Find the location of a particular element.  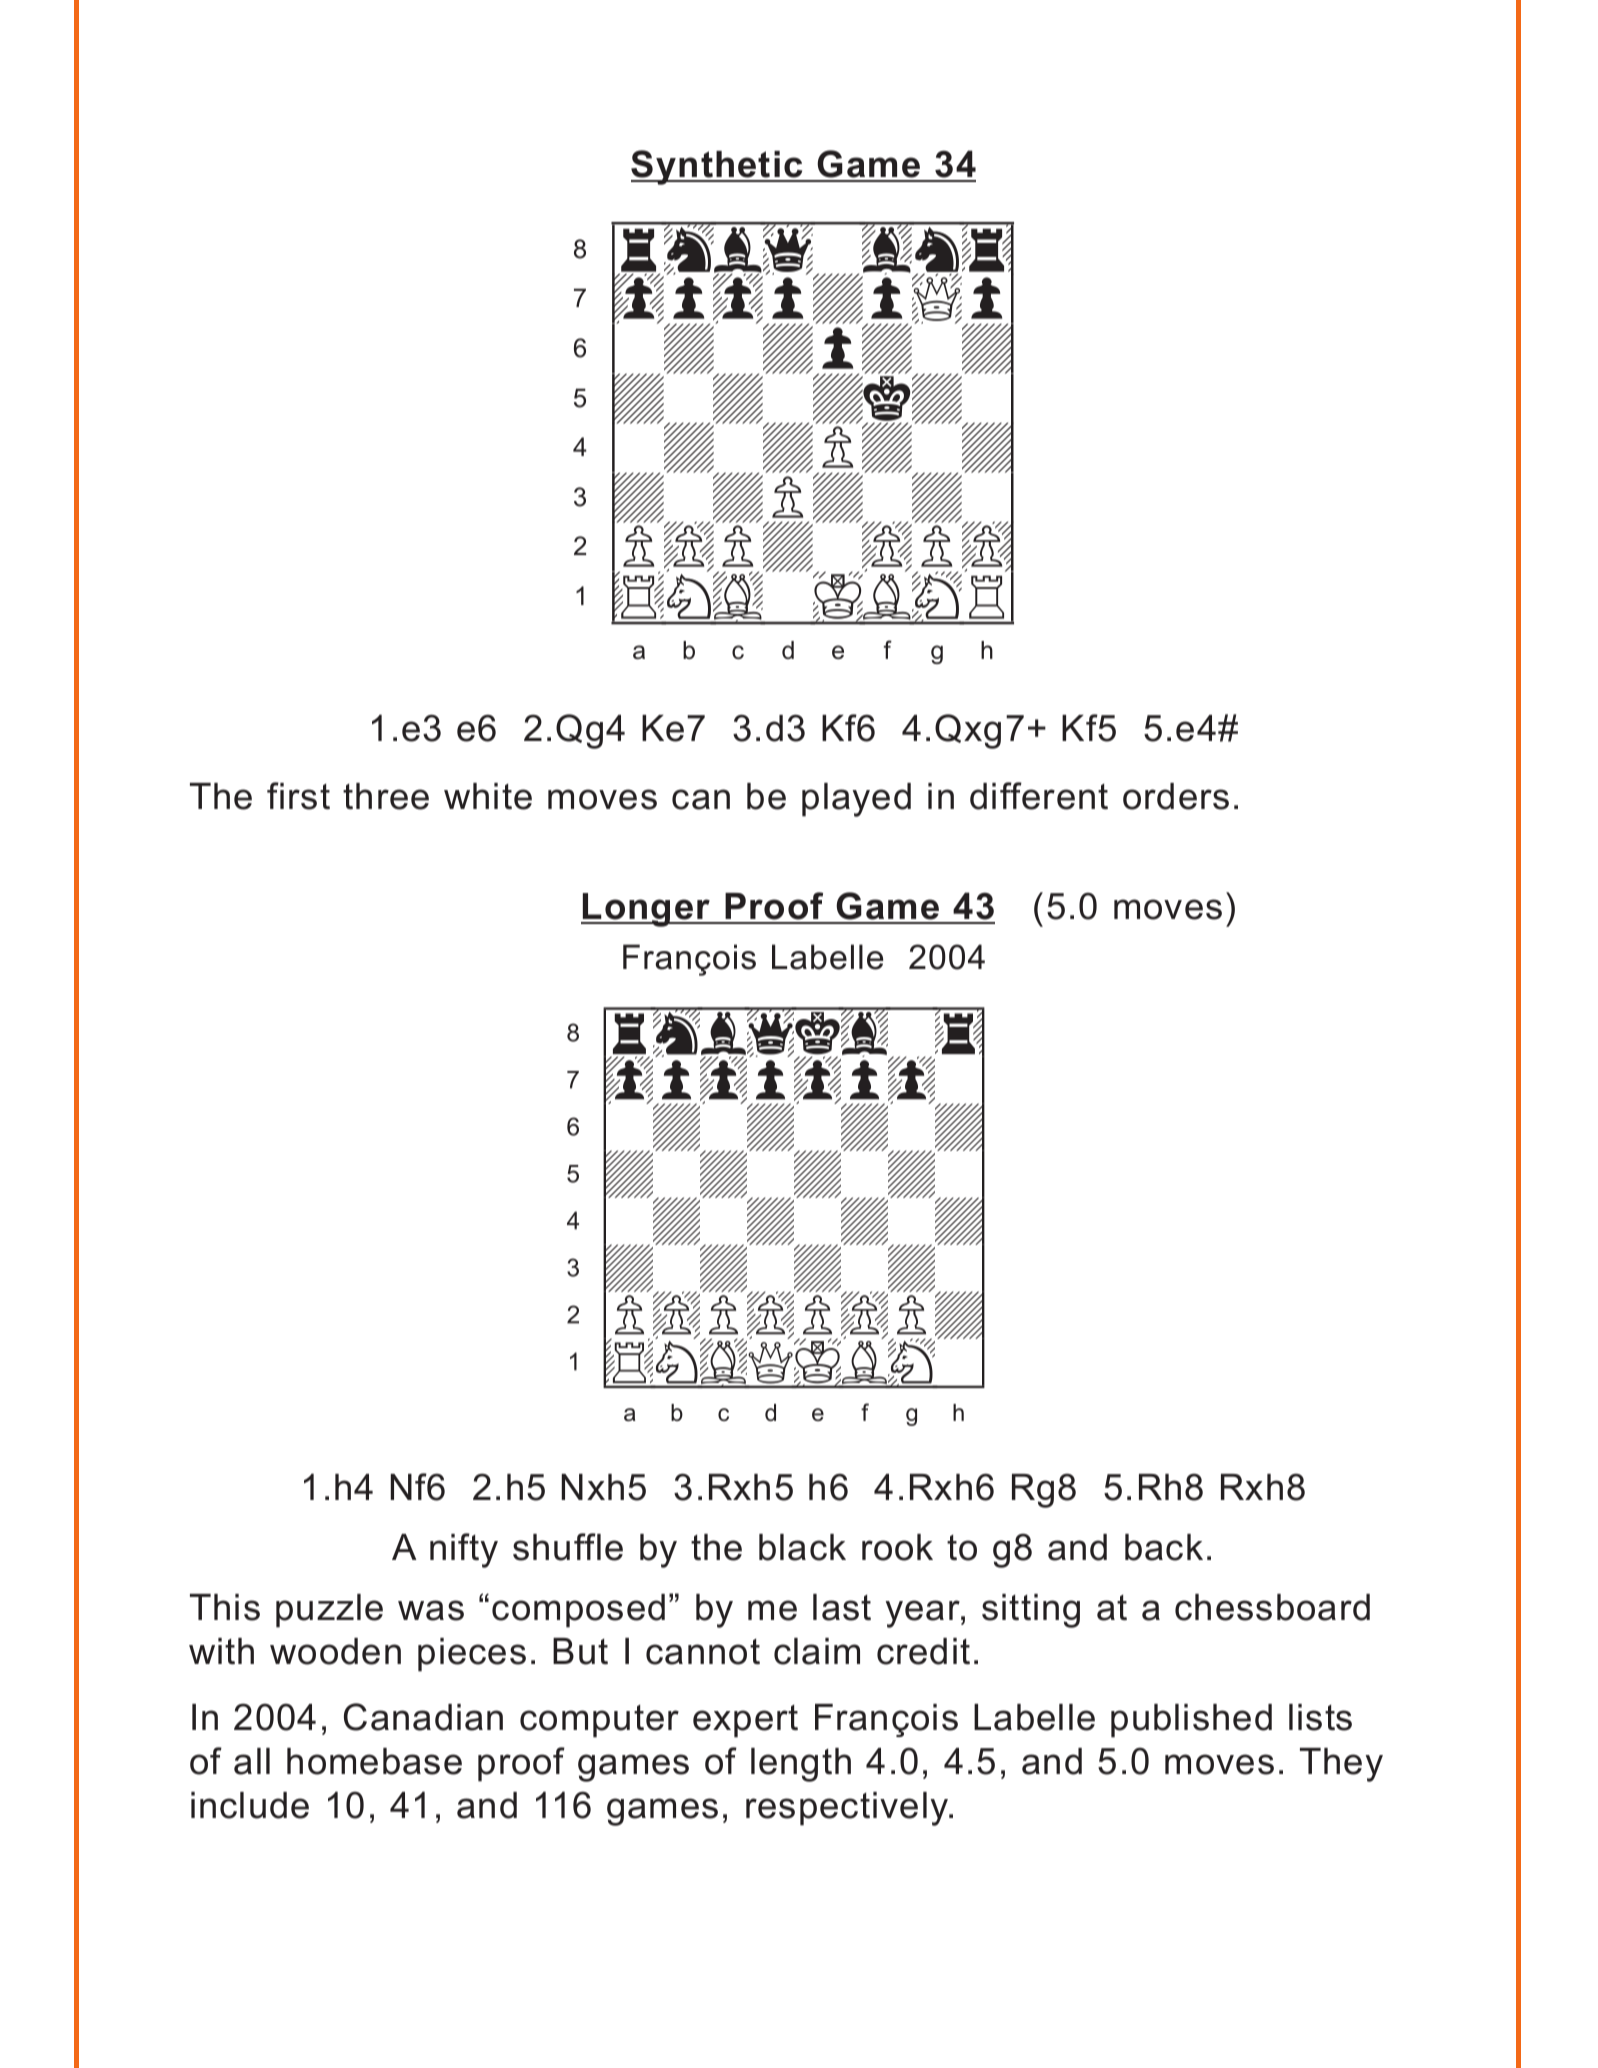

homebase is located at coordinates (374, 1761).
